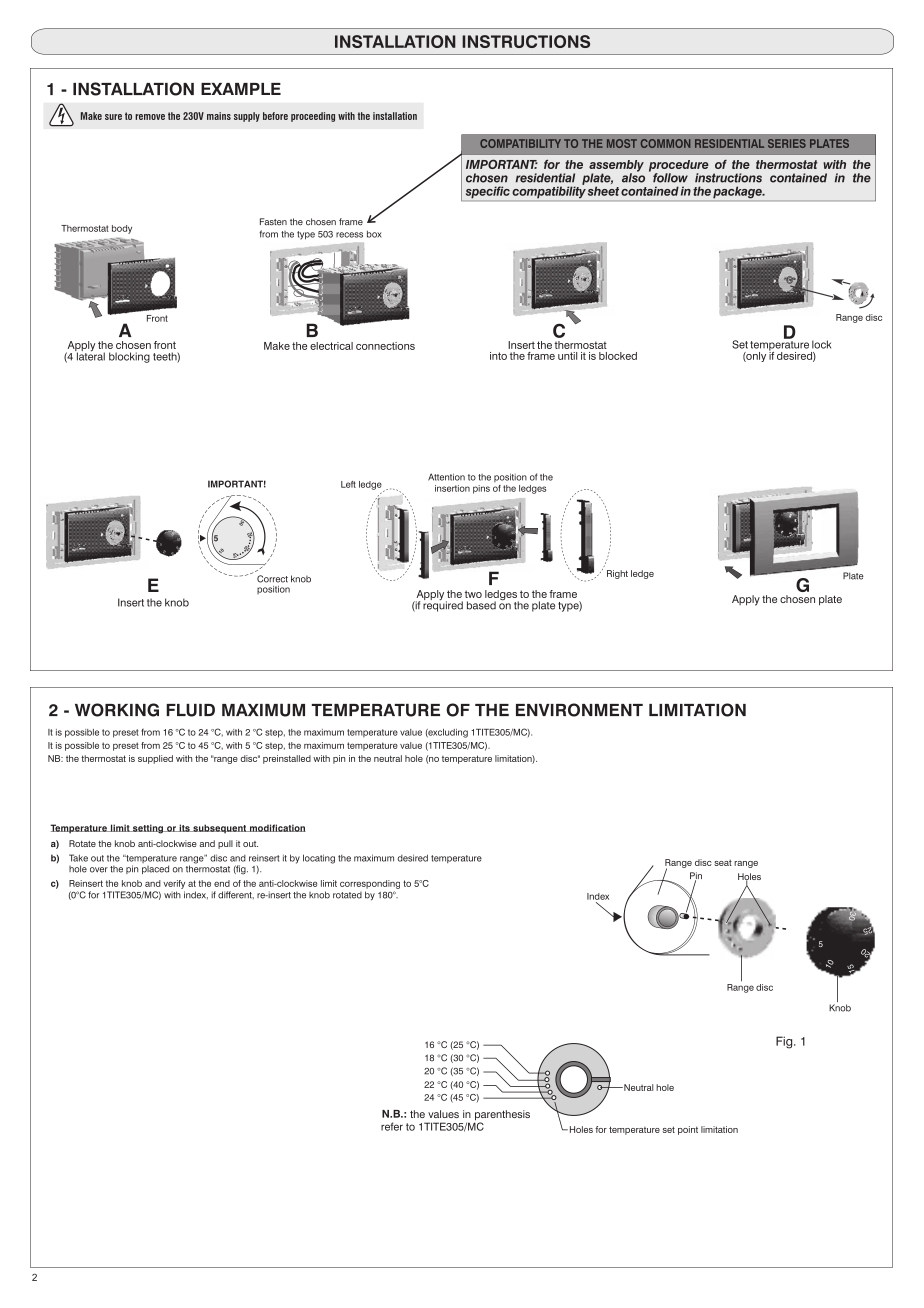  Describe the element at coordinates (287, 759) in the document. I see `preinstalled` at that location.
